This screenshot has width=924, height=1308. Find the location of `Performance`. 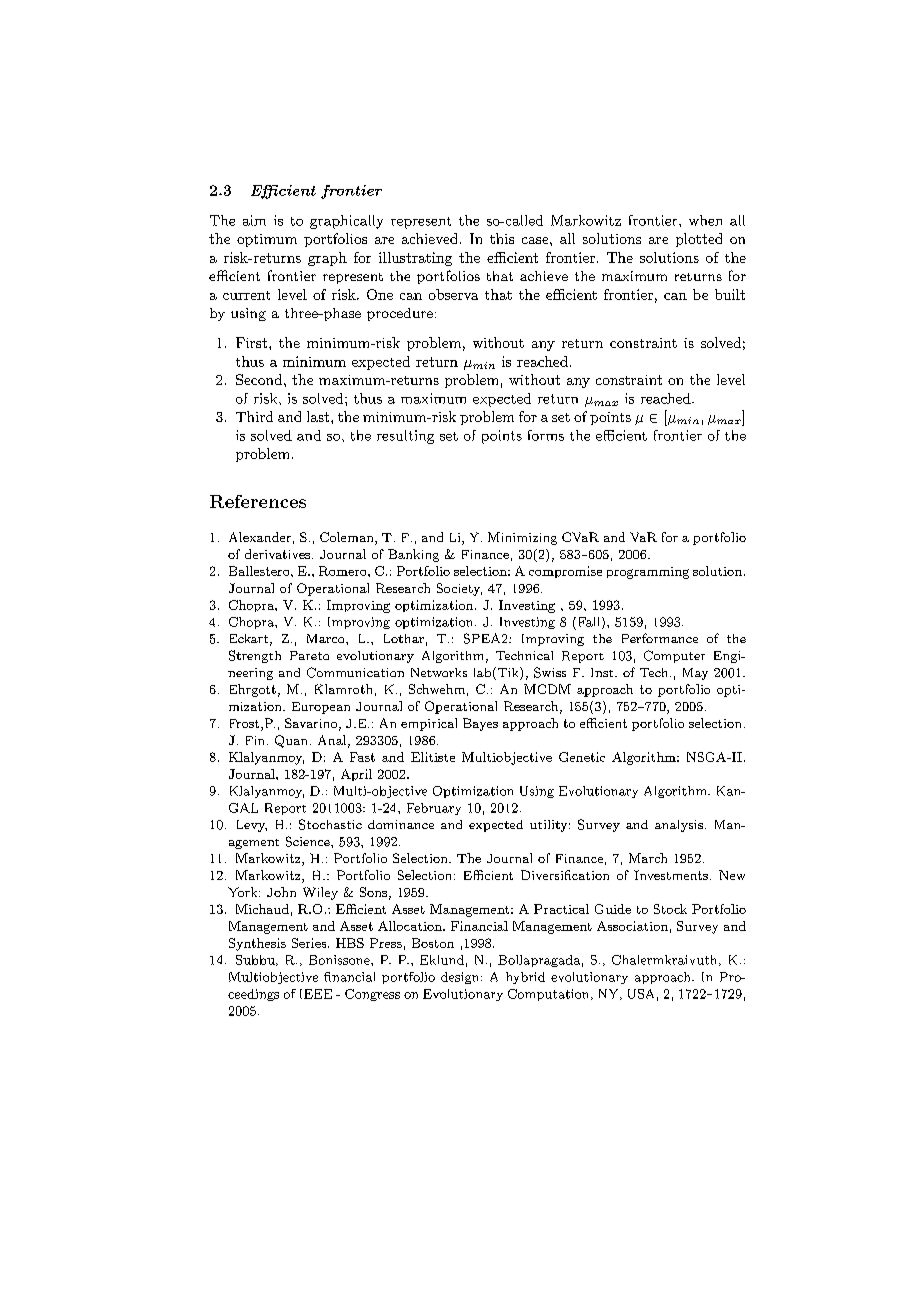

Performance is located at coordinates (660, 638).
